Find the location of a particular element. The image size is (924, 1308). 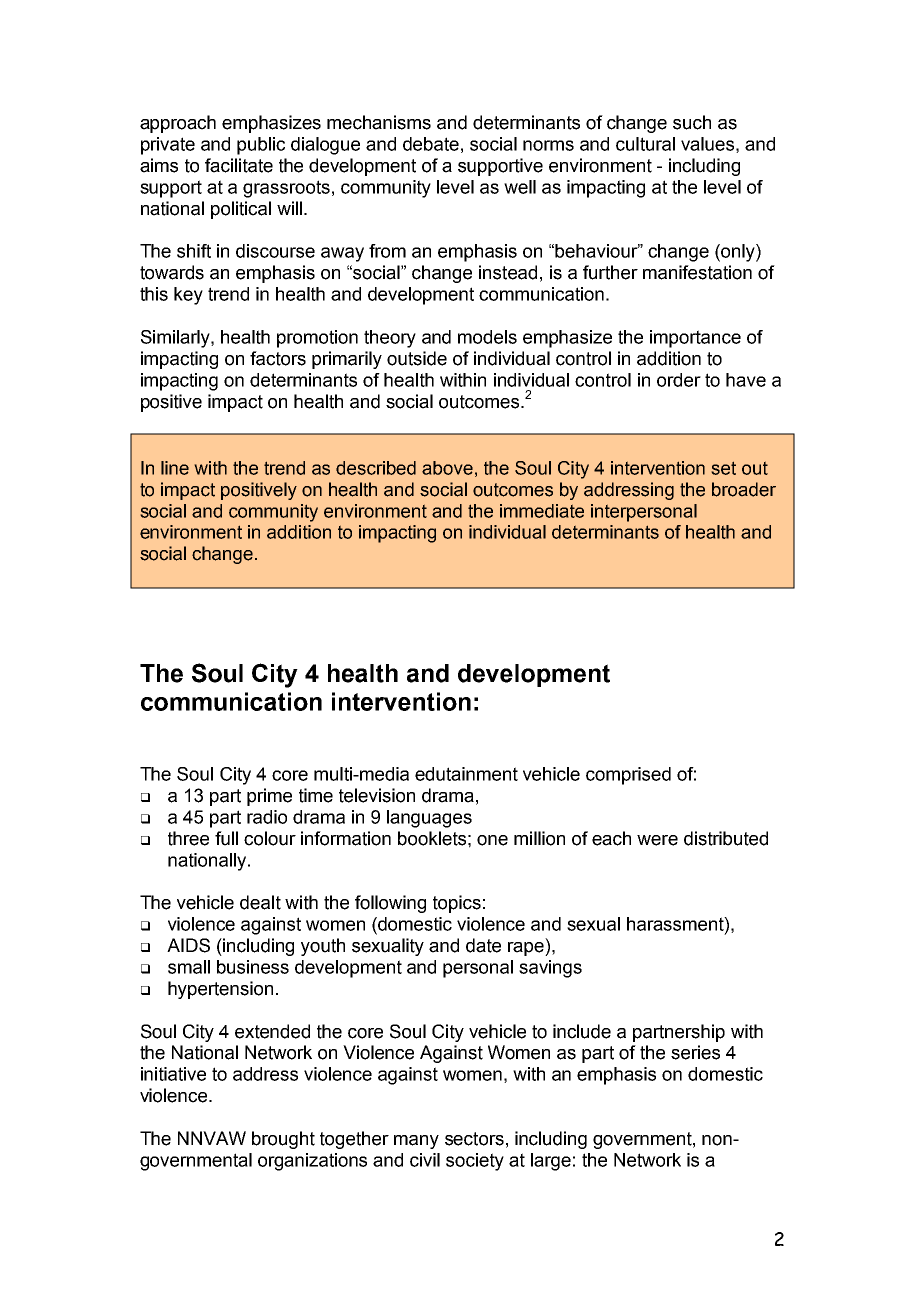

prime is located at coordinates (269, 797).
